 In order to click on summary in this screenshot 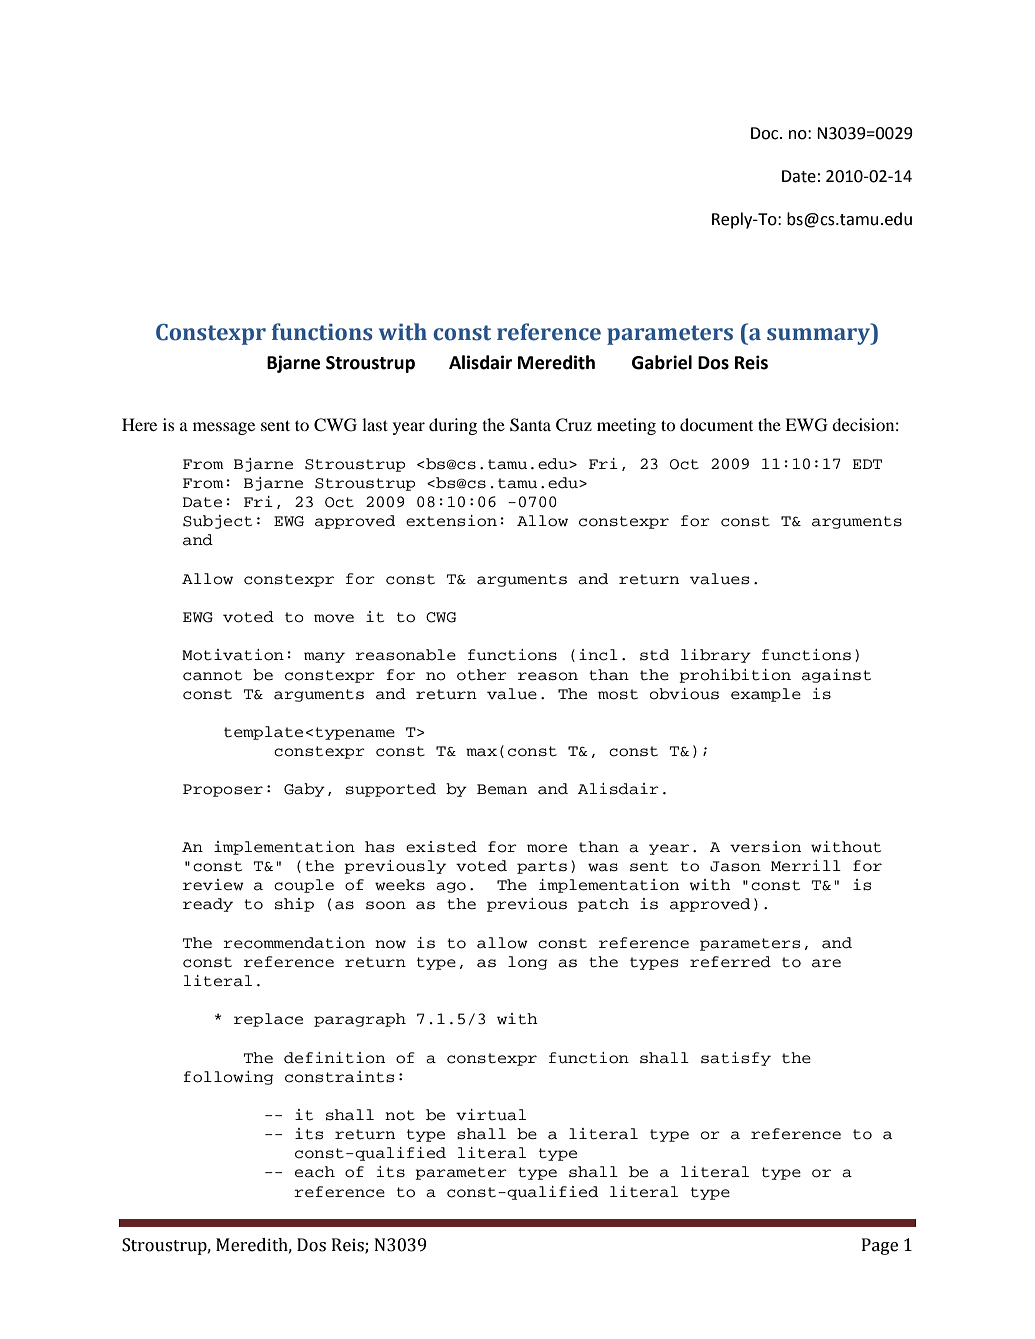, I will do `click(820, 336)`.
